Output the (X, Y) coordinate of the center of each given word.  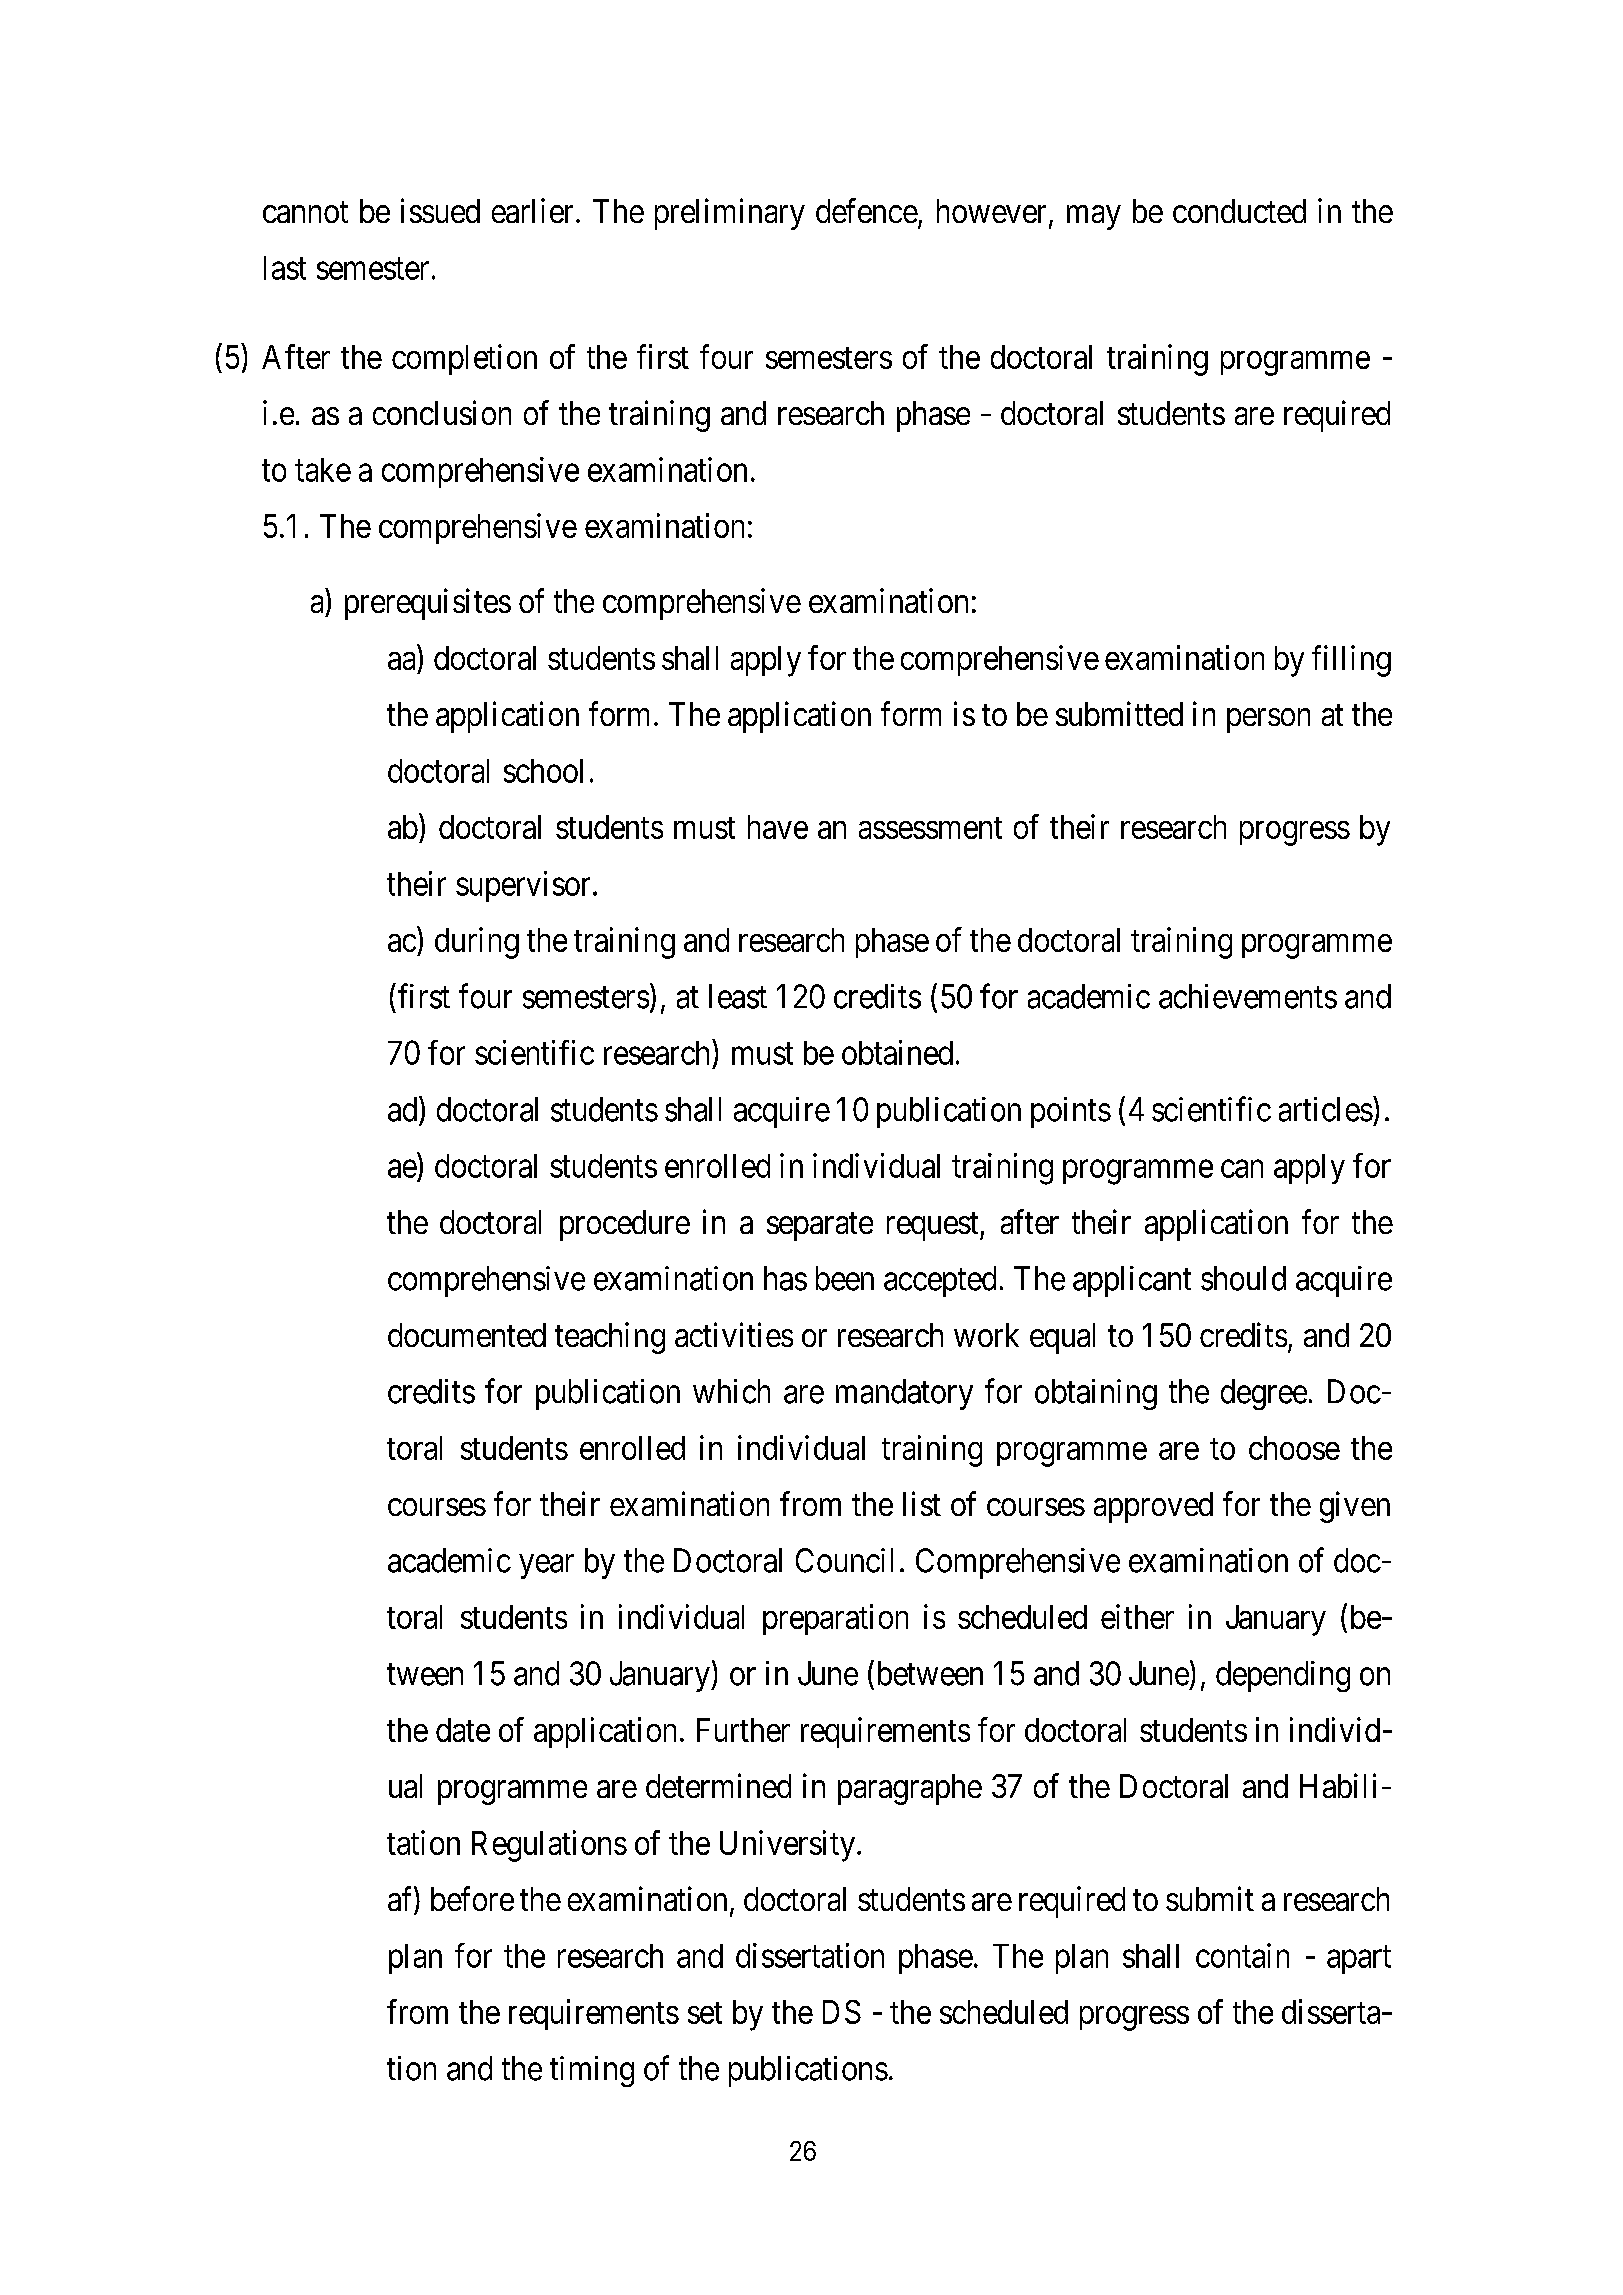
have (778, 827)
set (705, 2013)
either (1137, 1616)
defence (867, 210)
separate (820, 1227)
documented (467, 1335)
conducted (1239, 211)
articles (1326, 1109)
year (547, 1567)
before (472, 1898)
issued (440, 210)
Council (844, 1560)
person (1268, 720)
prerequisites (428, 604)
